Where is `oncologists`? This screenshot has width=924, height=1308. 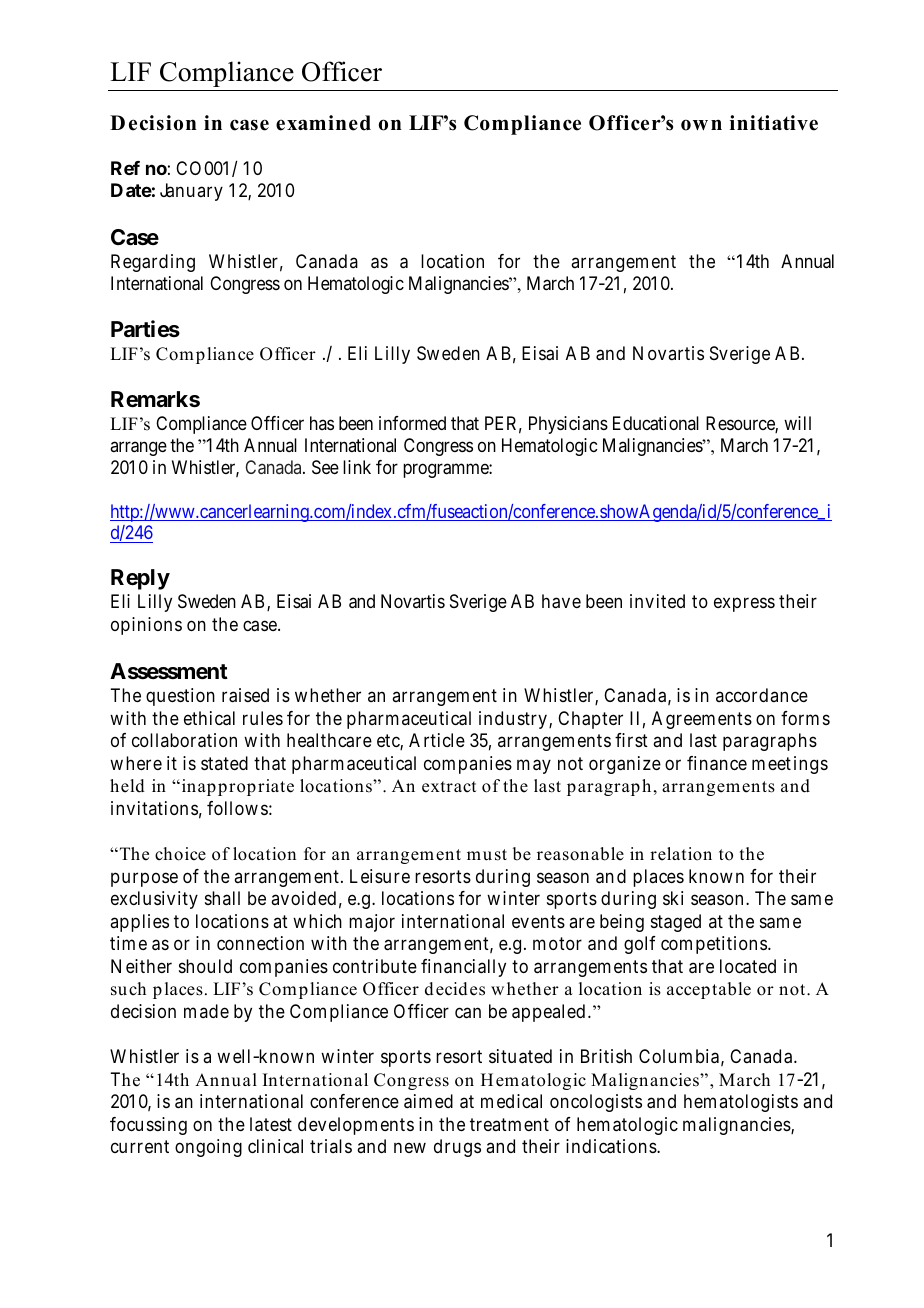 oncologists is located at coordinates (596, 1103).
